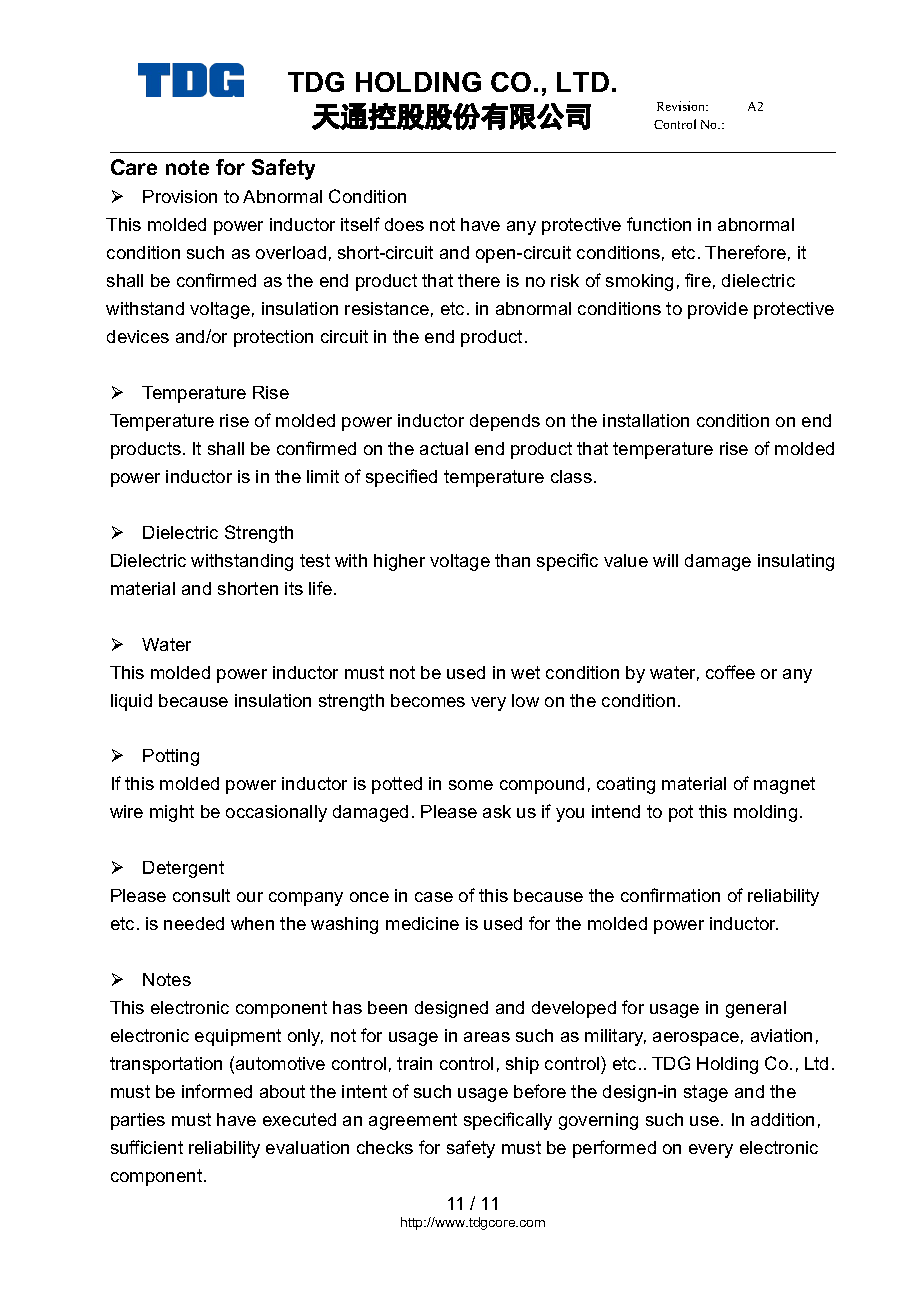  What do you see at coordinates (217, 1091) in the screenshot?
I see `informed` at bounding box center [217, 1091].
